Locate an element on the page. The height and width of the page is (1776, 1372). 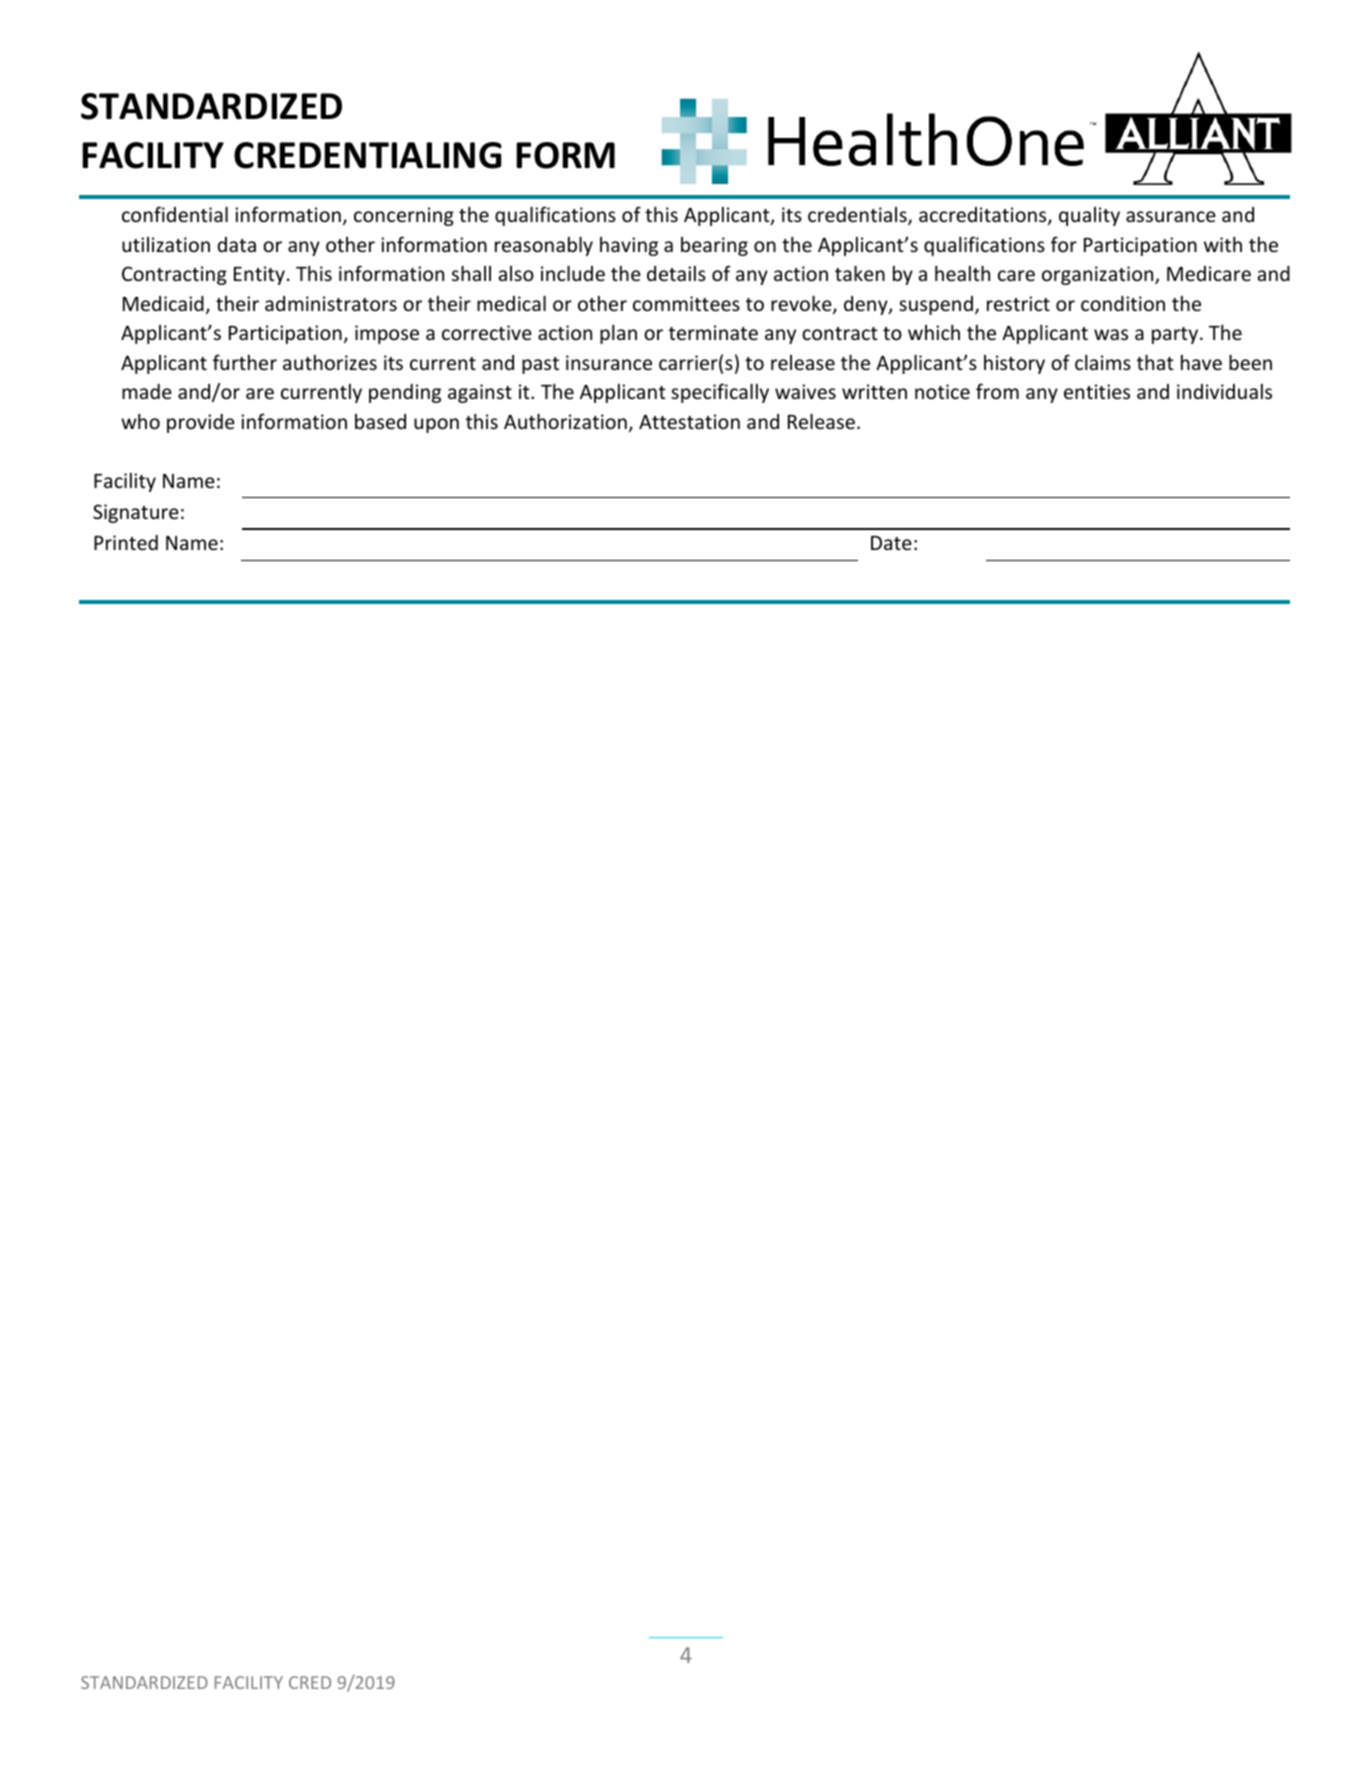
confidential is located at coordinates (175, 214).
